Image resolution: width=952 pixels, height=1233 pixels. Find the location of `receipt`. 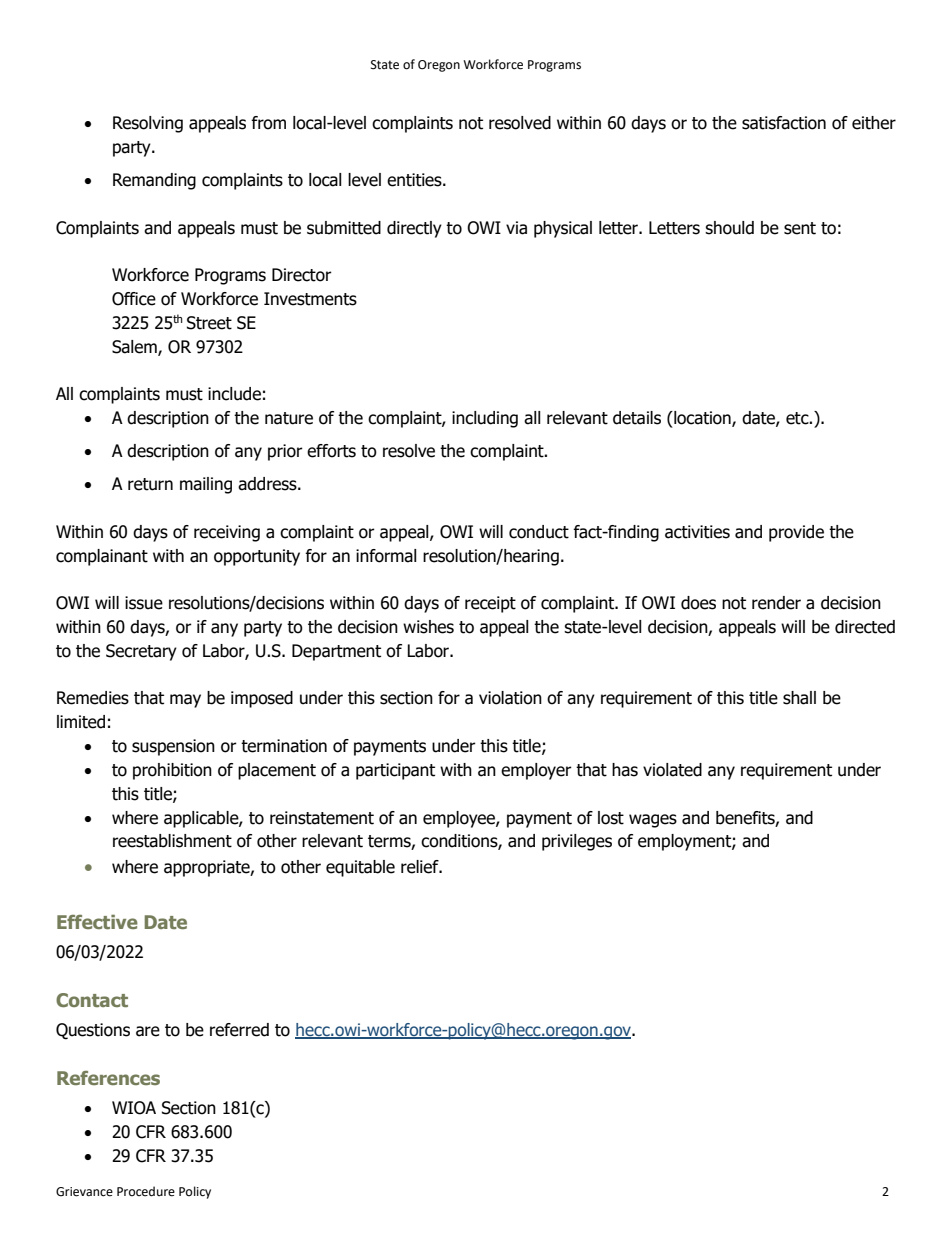

receipt is located at coordinates (490, 604).
